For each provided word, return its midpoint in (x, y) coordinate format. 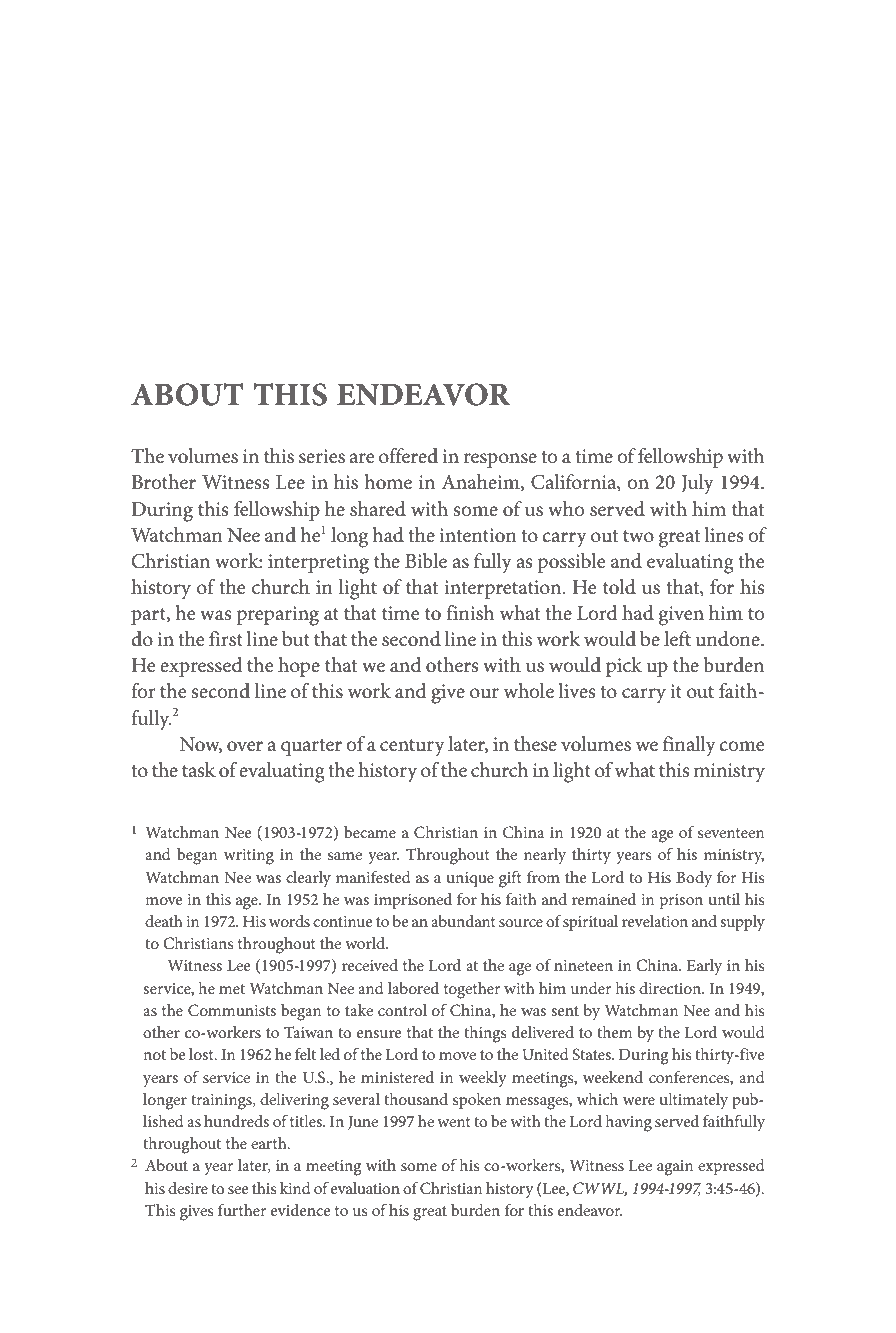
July (698, 484)
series (322, 456)
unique (470, 879)
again (675, 1168)
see (238, 1190)
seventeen (731, 833)
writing (249, 857)
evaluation (365, 1188)
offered (408, 456)
